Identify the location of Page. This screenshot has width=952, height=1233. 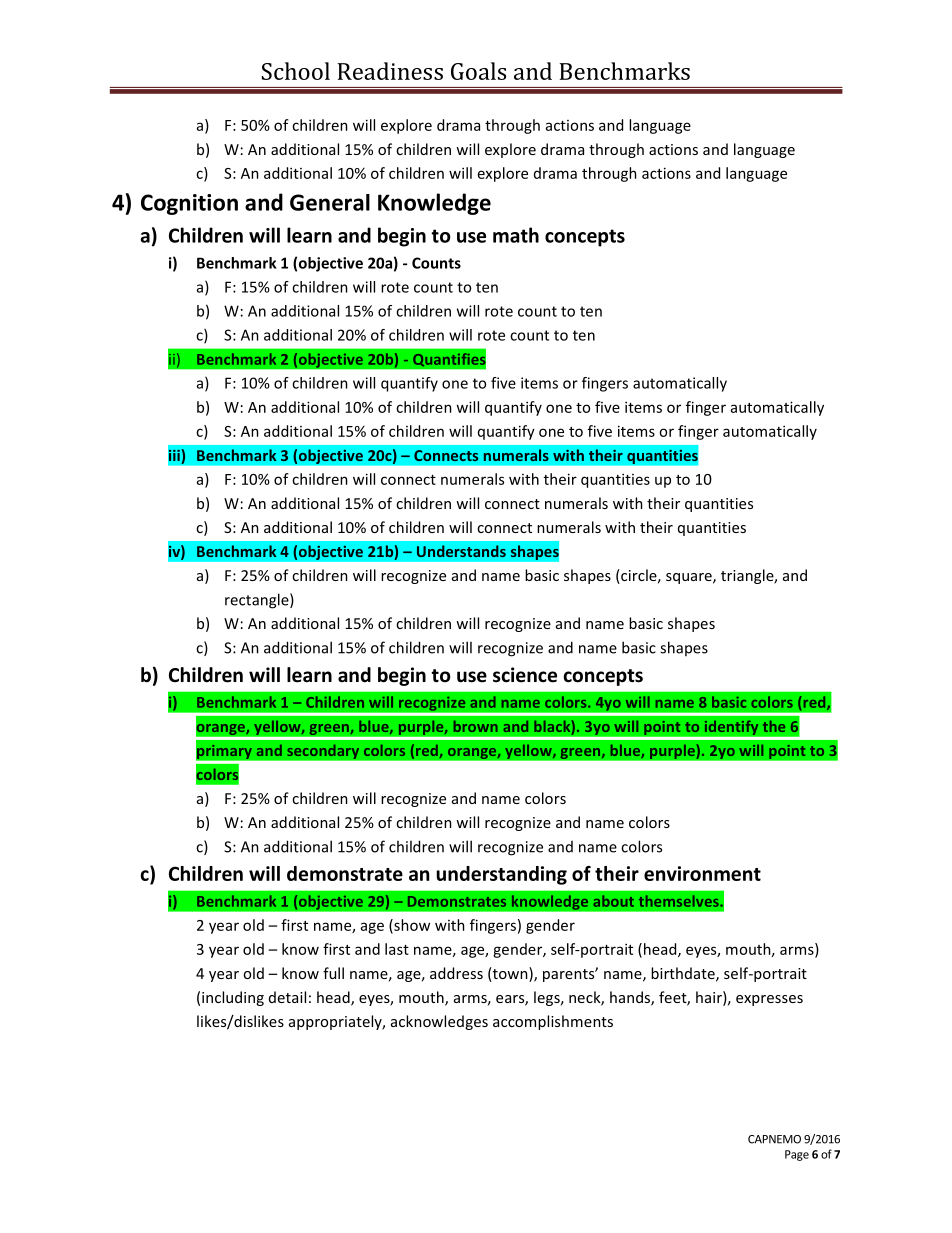
(797, 1155).
